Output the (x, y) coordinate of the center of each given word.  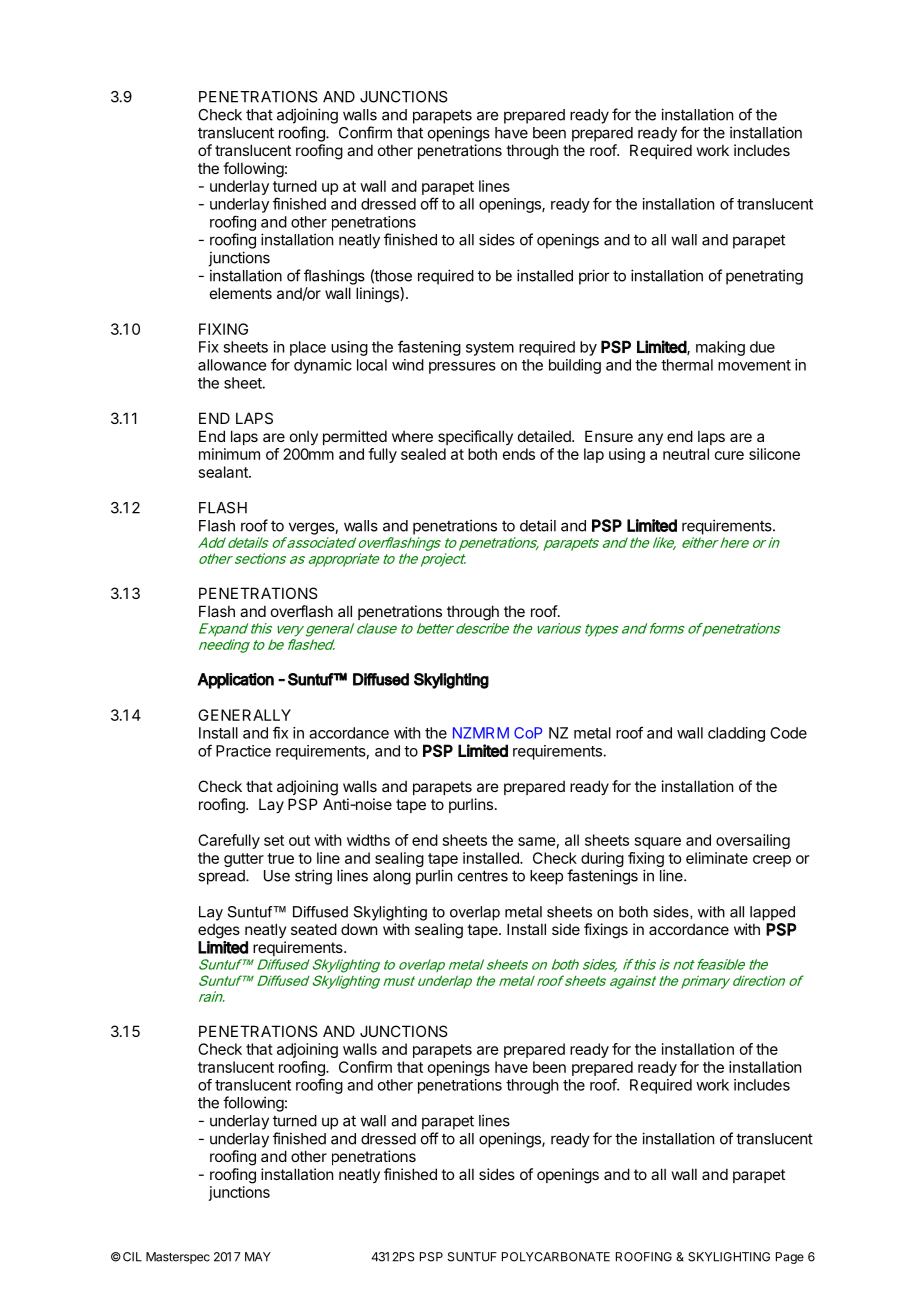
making (720, 348)
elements (241, 293)
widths (368, 840)
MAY (258, 1257)
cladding (736, 734)
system (490, 349)
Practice (243, 751)
